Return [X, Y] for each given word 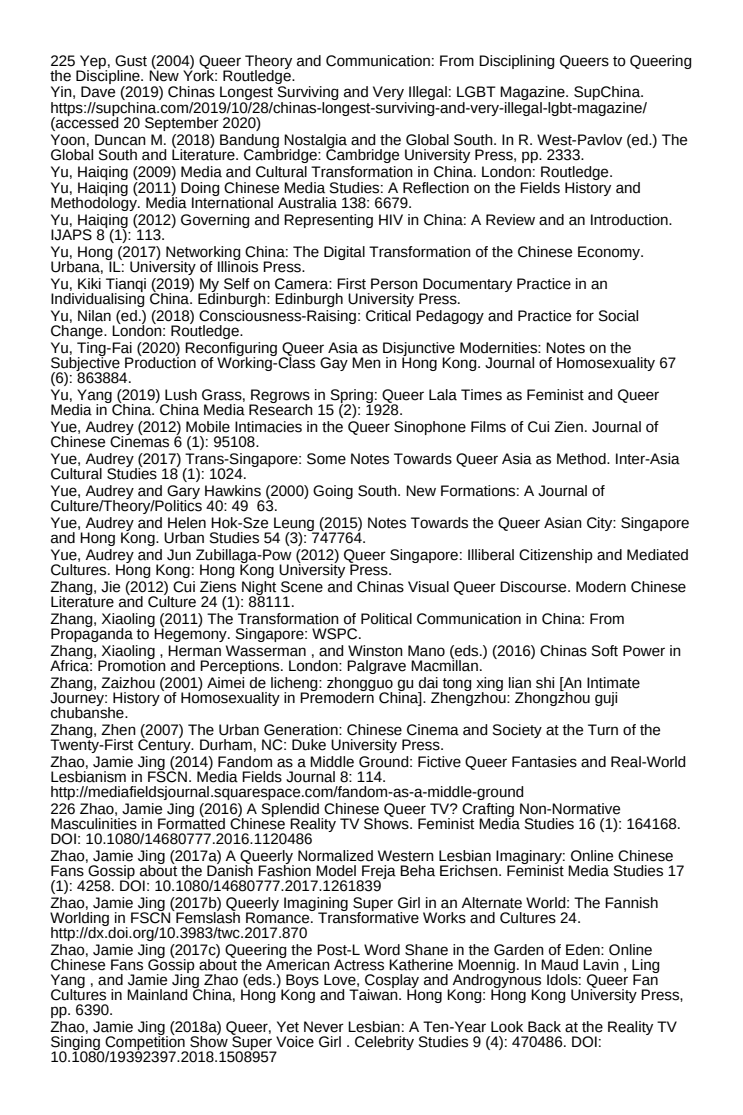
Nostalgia [315, 142]
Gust [131, 61]
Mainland [157, 995]
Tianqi [126, 286]
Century [165, 745]
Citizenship [556, 556]
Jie [110, 587]
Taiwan [374, 994]
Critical [388, 316]
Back [544, 1027]
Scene [302, 587]
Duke [309, 745]
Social [618, 316]
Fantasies [544, 762]
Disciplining [517, 62]
